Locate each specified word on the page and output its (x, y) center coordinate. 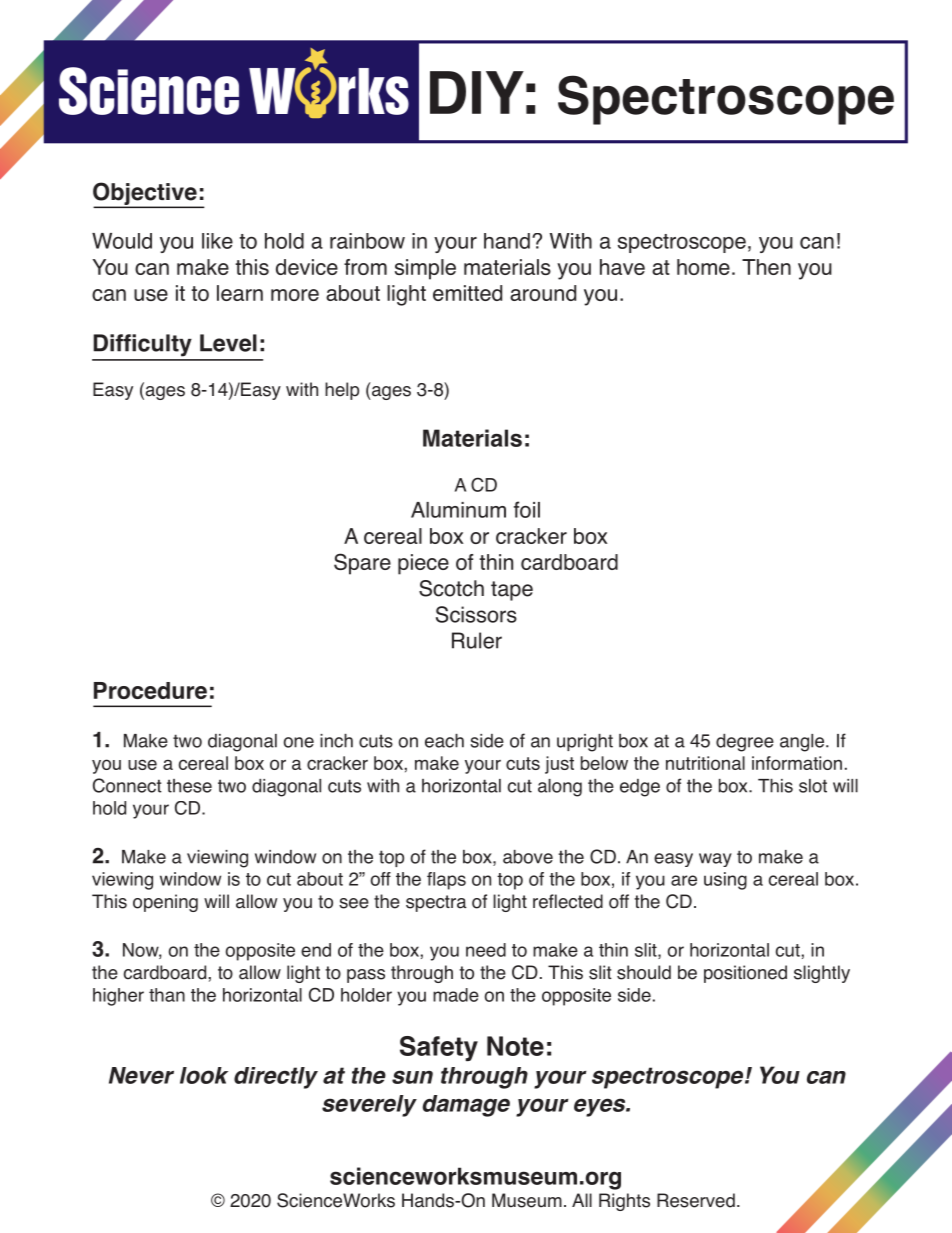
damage (466, 1106)
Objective (146, 194)
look (204, 1075)
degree (745, 743)
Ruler (477, 640)
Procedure (150, 690)
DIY (477, 92)
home (703, 267)
